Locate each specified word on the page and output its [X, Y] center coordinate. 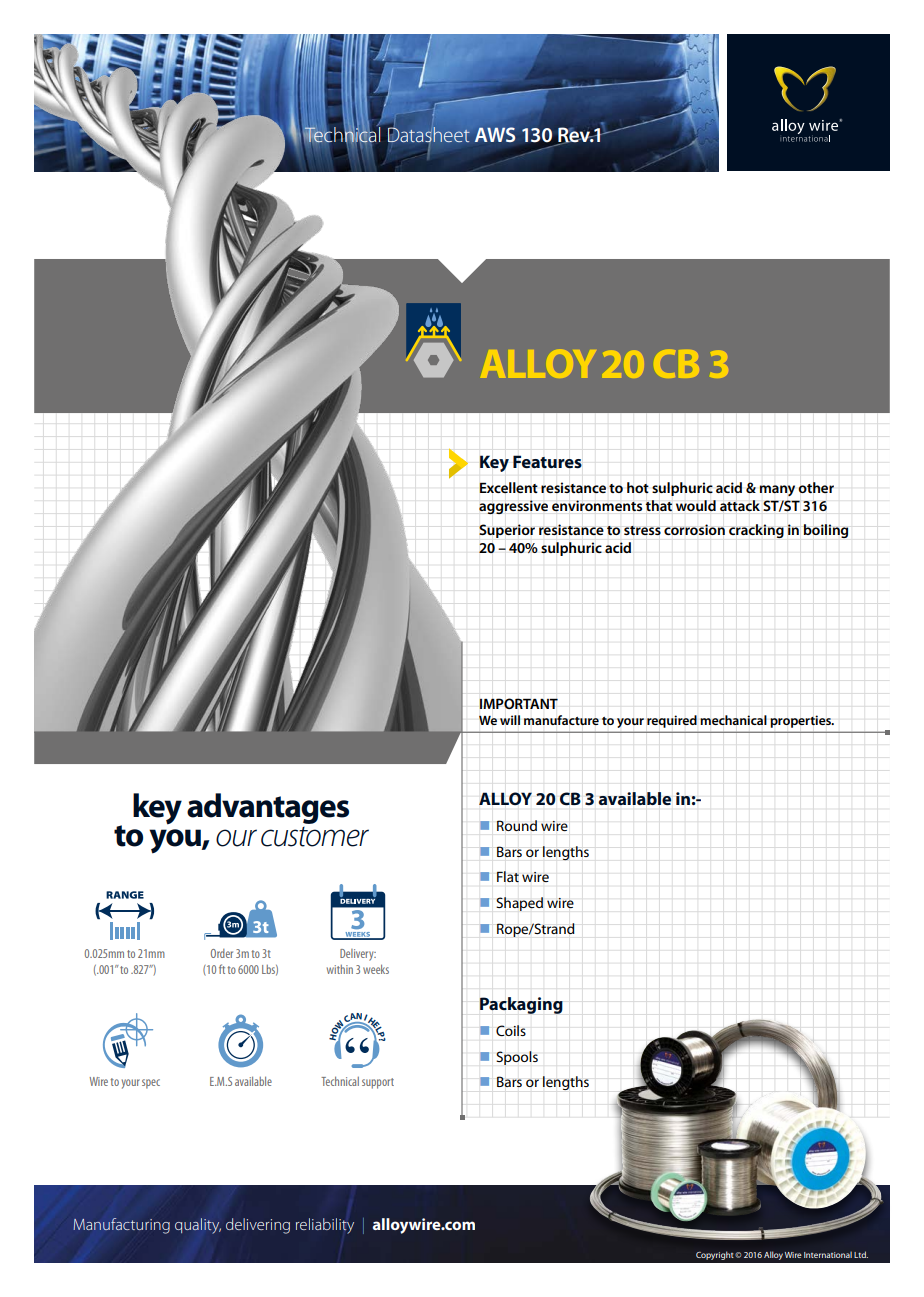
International [828, 1254]
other [816, 487]
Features [547, 462]
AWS [495, 134]
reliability [325, 1226]
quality [198, 1226]
